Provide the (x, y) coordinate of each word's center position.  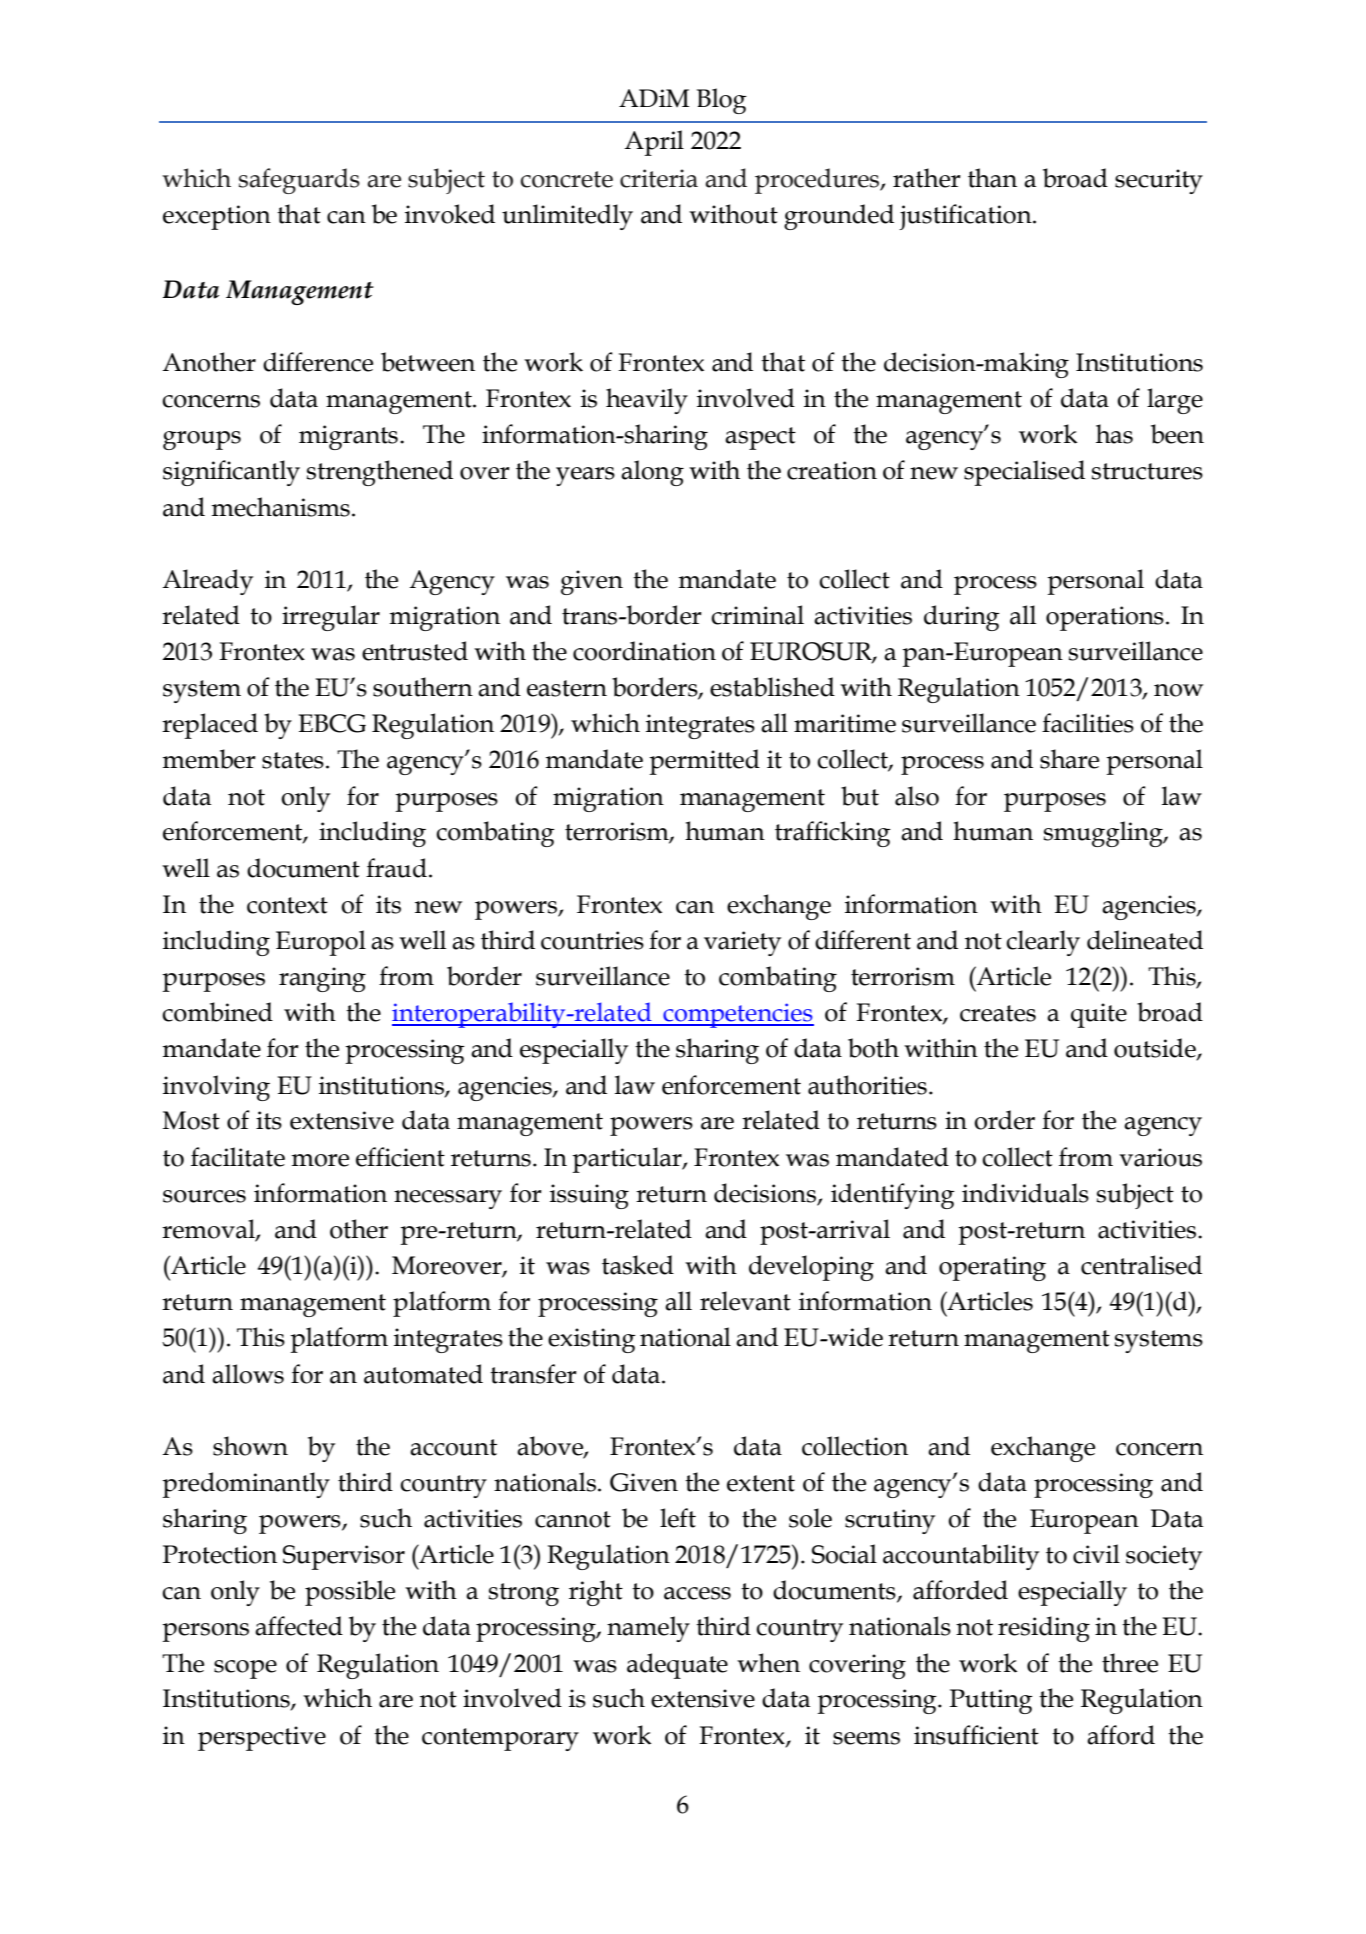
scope (245, 1669)
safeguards (299, 181)
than (992, 178)
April (654, 143)
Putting (991, 1701)
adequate (677, 1666)
